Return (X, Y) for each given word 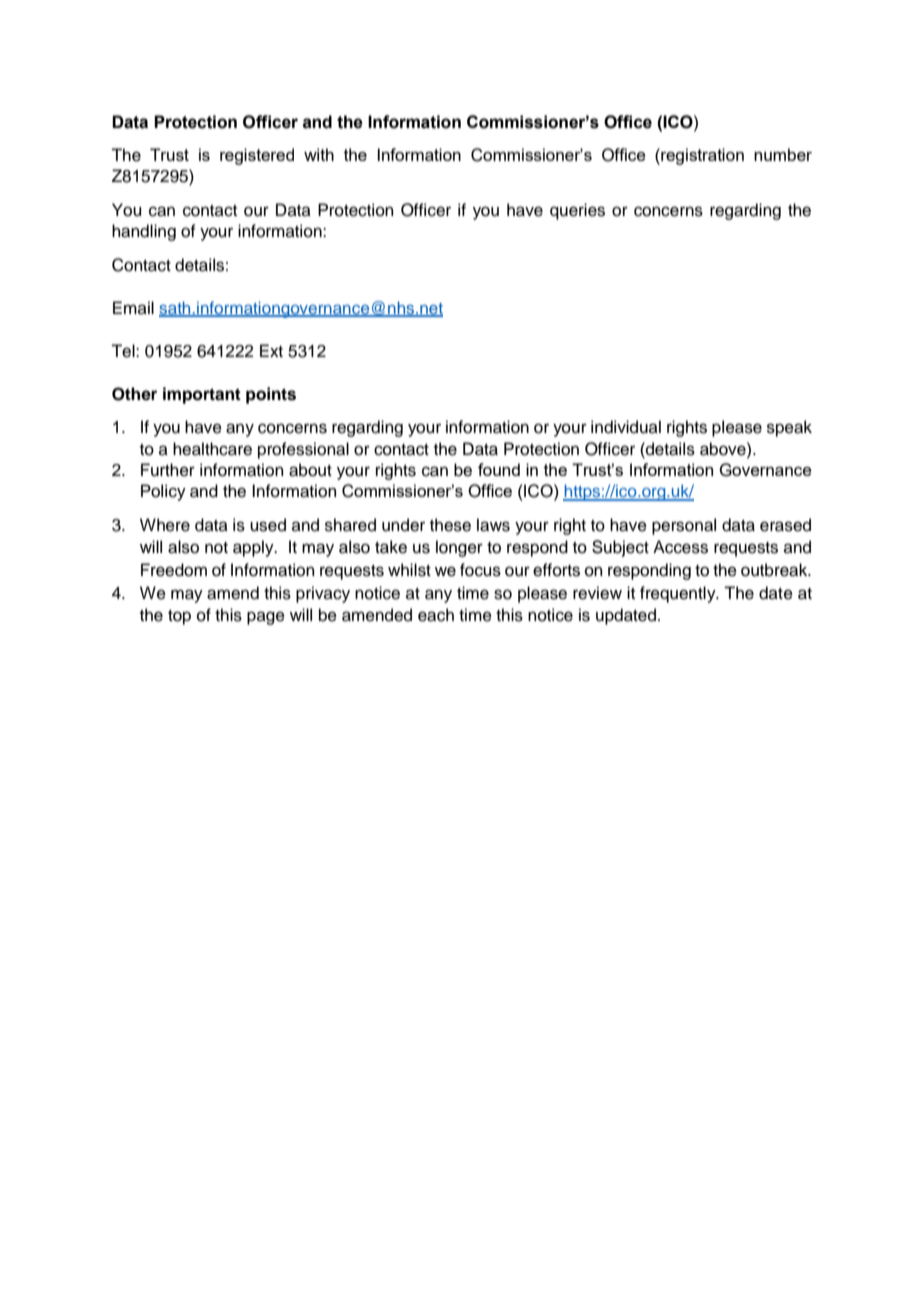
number (783, 154)
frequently (679, 594)
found (499, 469)
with (319, 154)
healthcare (212, 449)
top (179, 617)
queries (577, 211)
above (724, 449)
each (436, 615)
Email (133, 307)
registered (257, 156)
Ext (271, 350)
